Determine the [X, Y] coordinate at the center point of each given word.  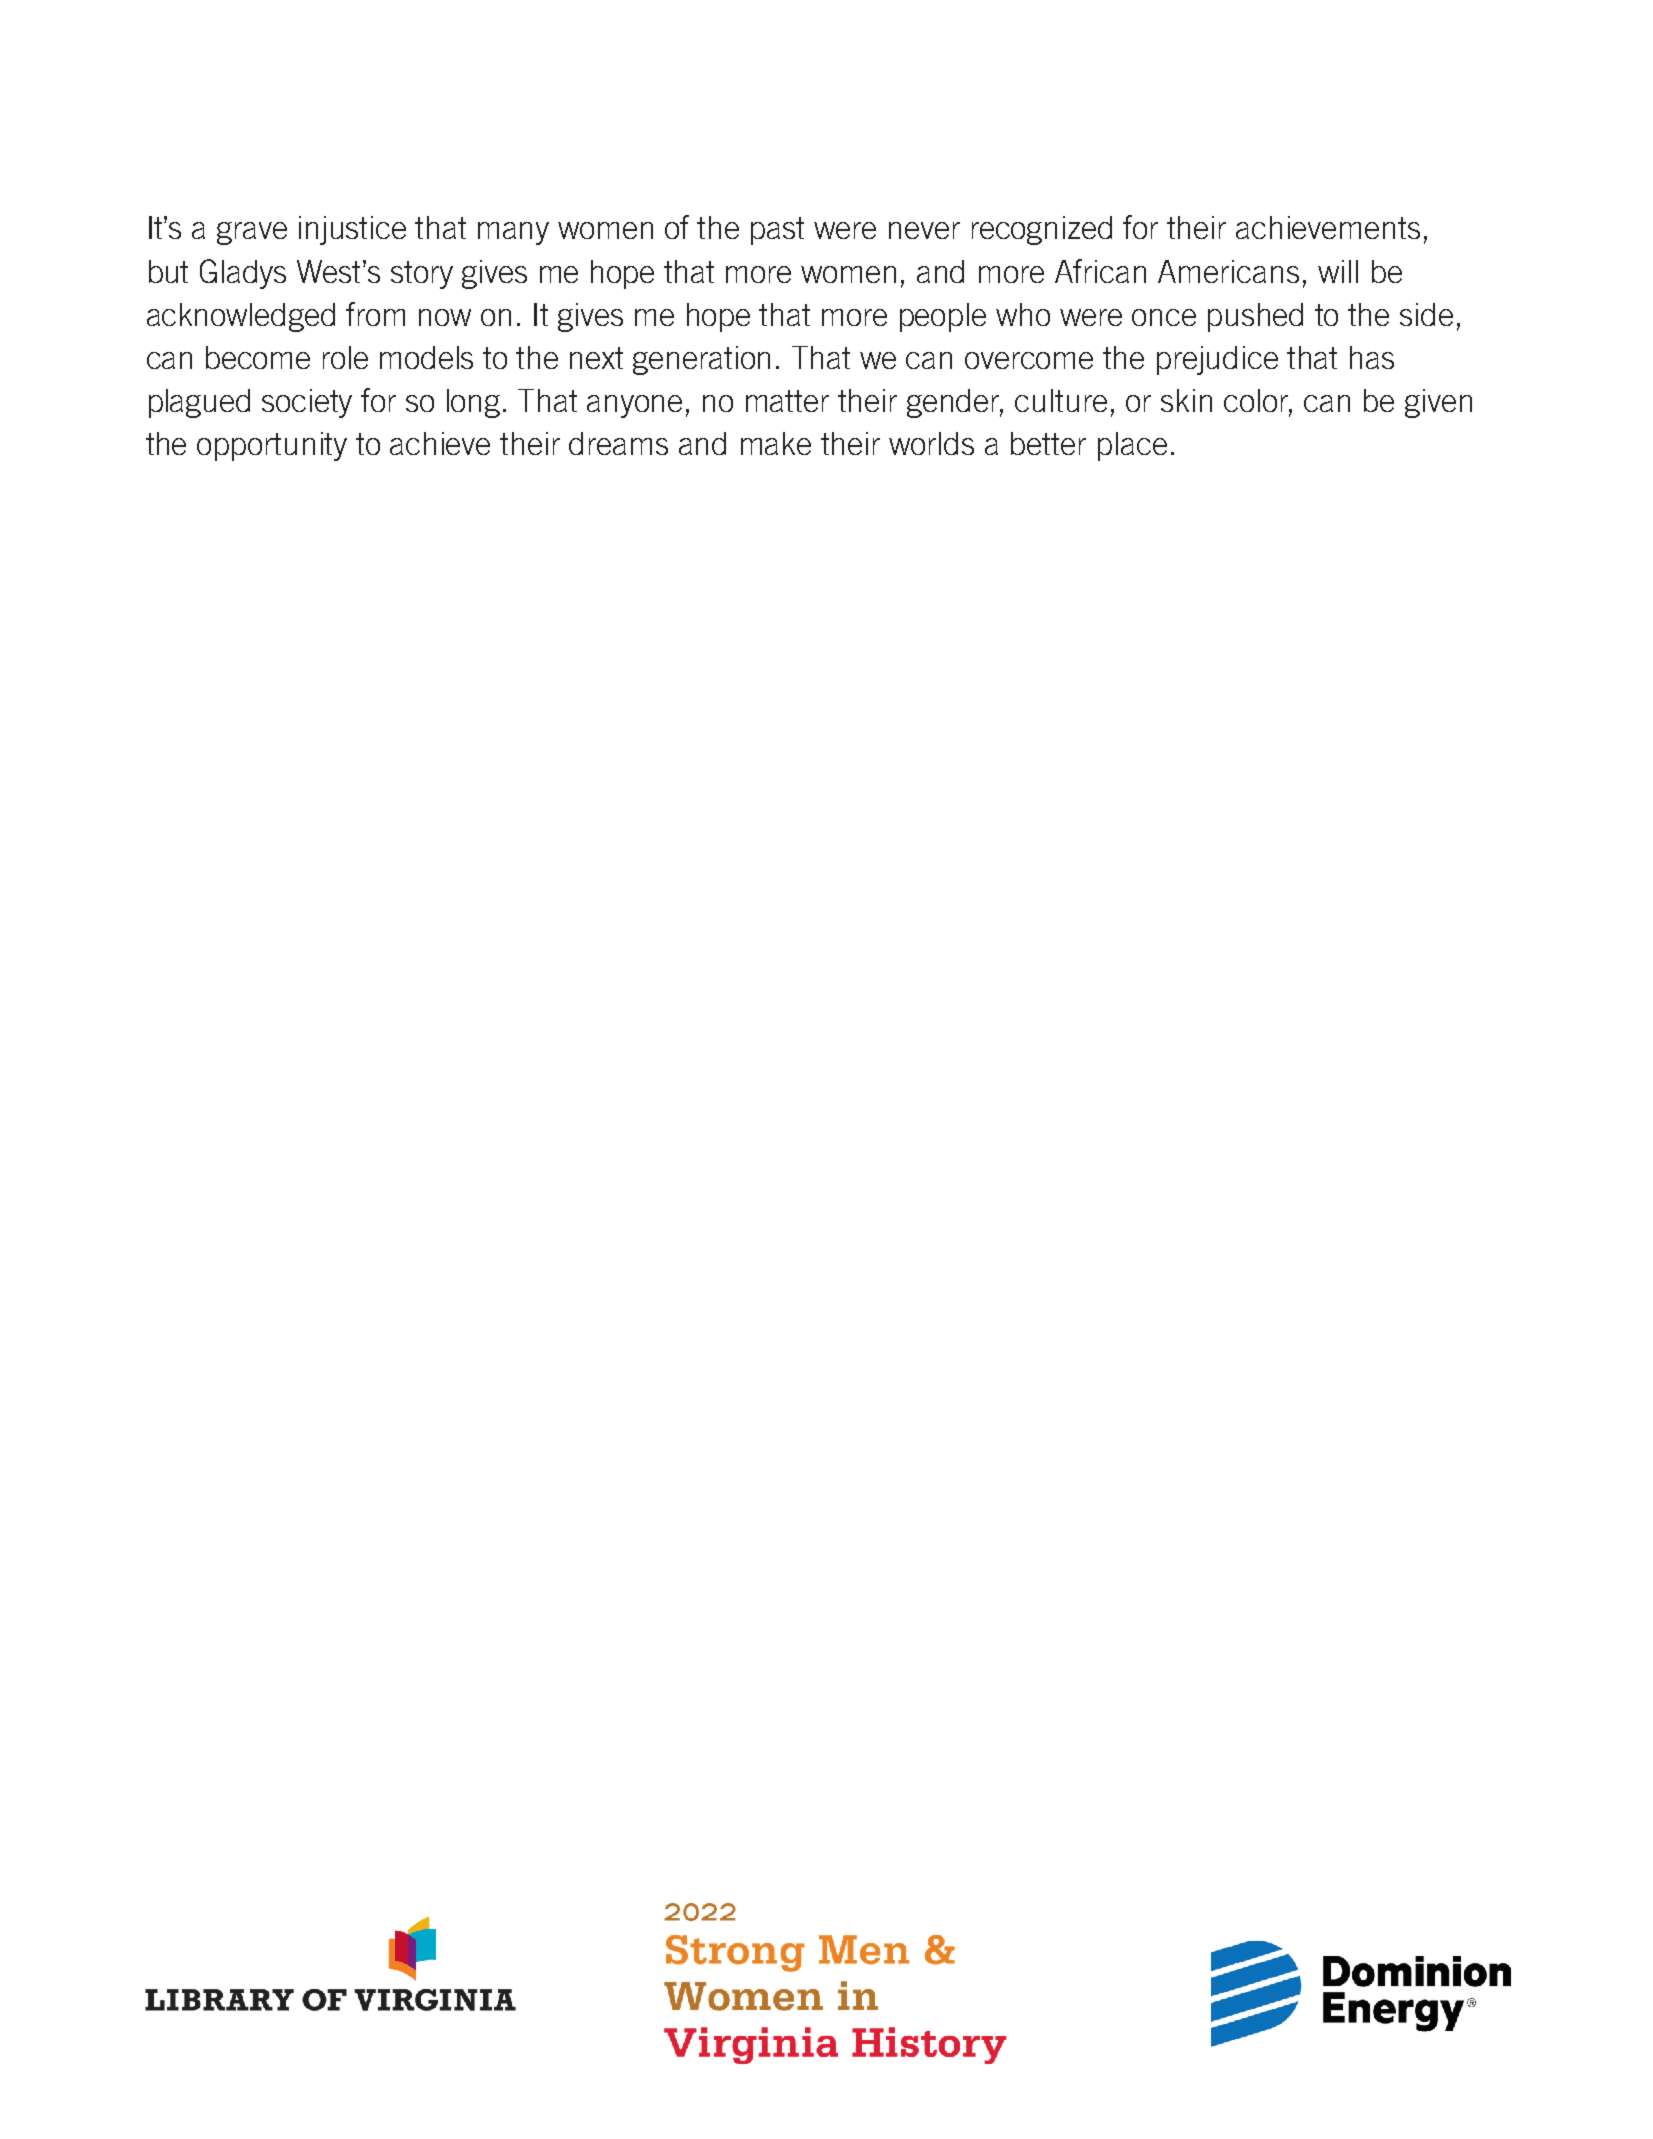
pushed [1255, 317]
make [776, 443]
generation [701, 360]
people [943, 317]
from [375, 314]
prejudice [1217, 360]
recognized [1042, 230]
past [777, 231]
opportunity [272, 446]
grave [252, 233]
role [345, 357]
